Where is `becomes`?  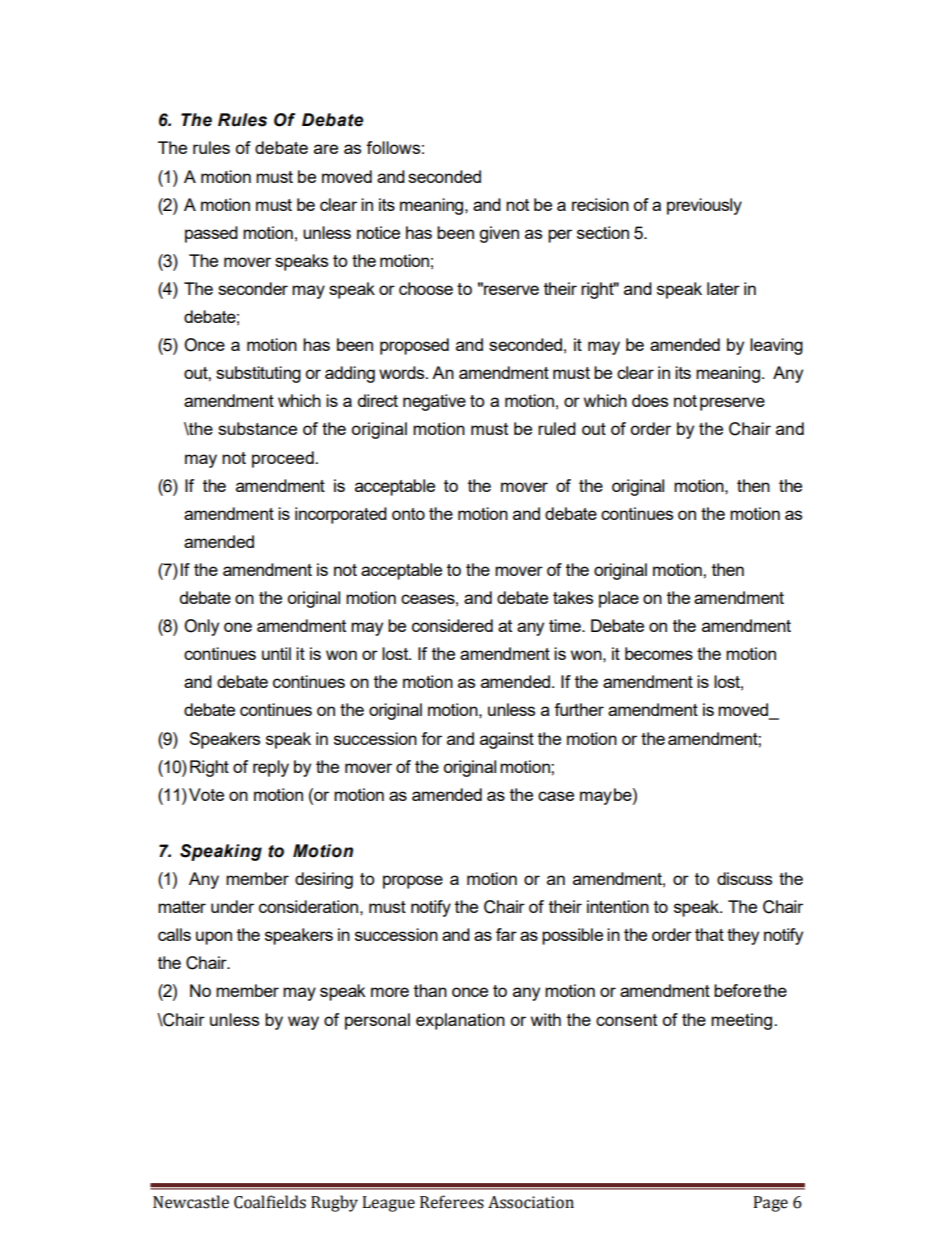 becomes is located at coordinates (659, 653).
